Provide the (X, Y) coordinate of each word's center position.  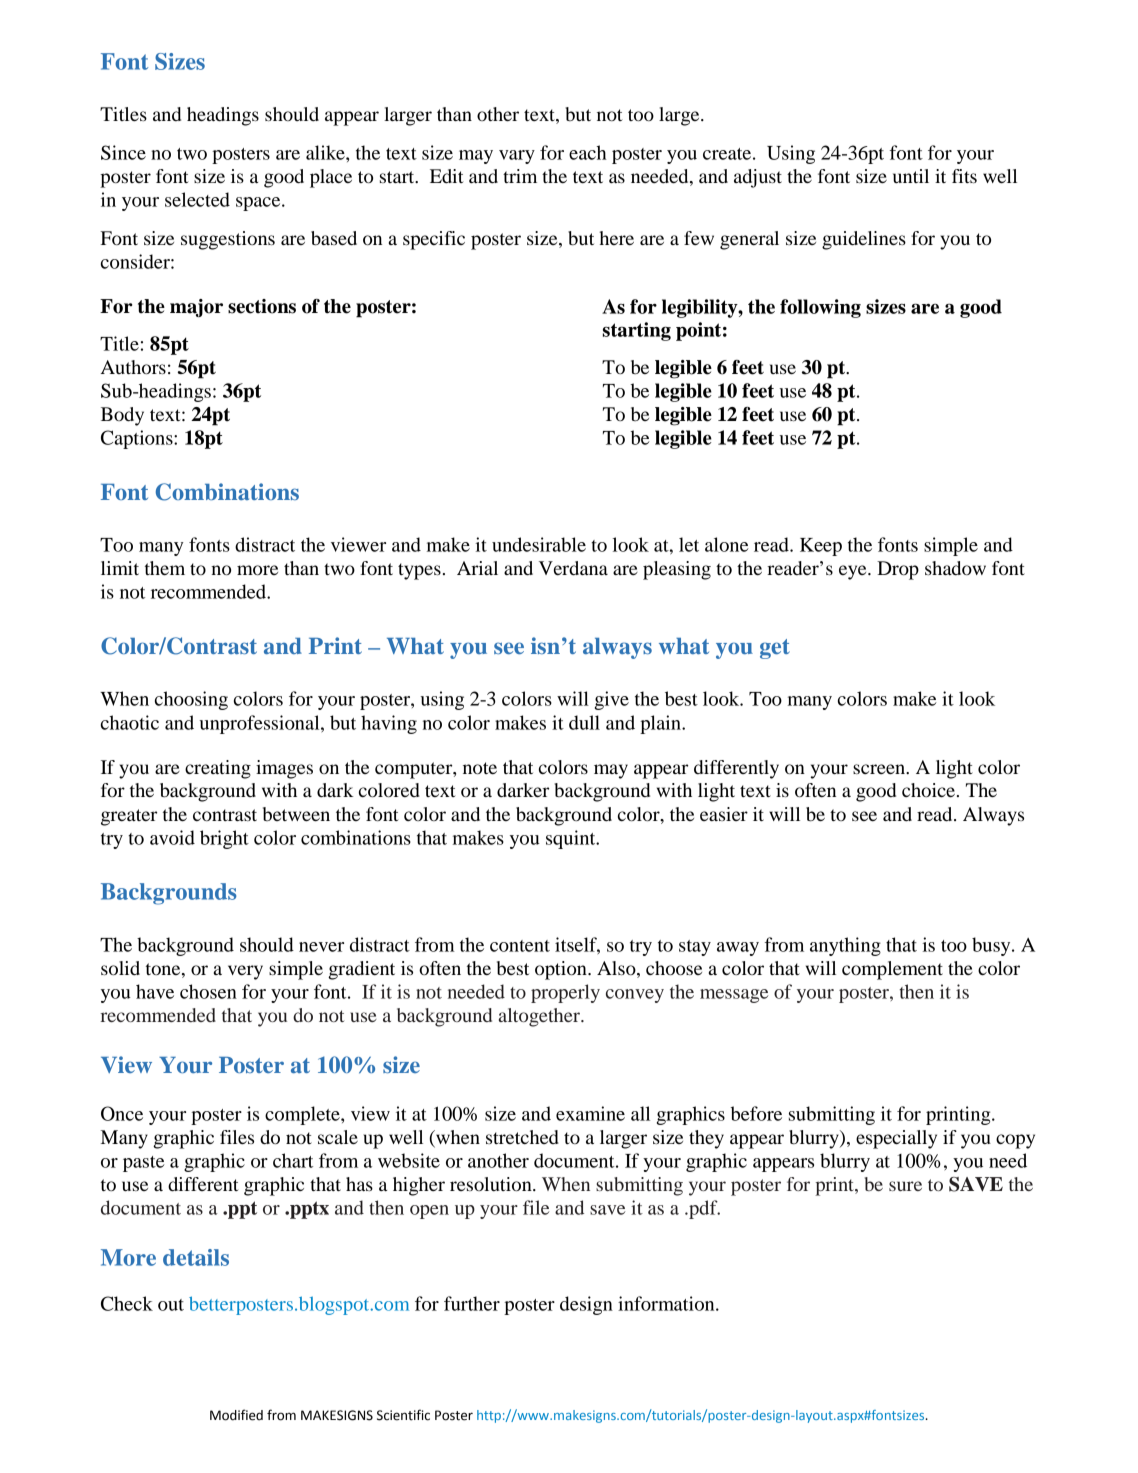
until (911, 176)
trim (520, 176)
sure (905, 1186)
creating (218, 769)
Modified (236, 1415)
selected (197, 199)
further (472, 1303)
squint (572, 839)
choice (928, 790)
